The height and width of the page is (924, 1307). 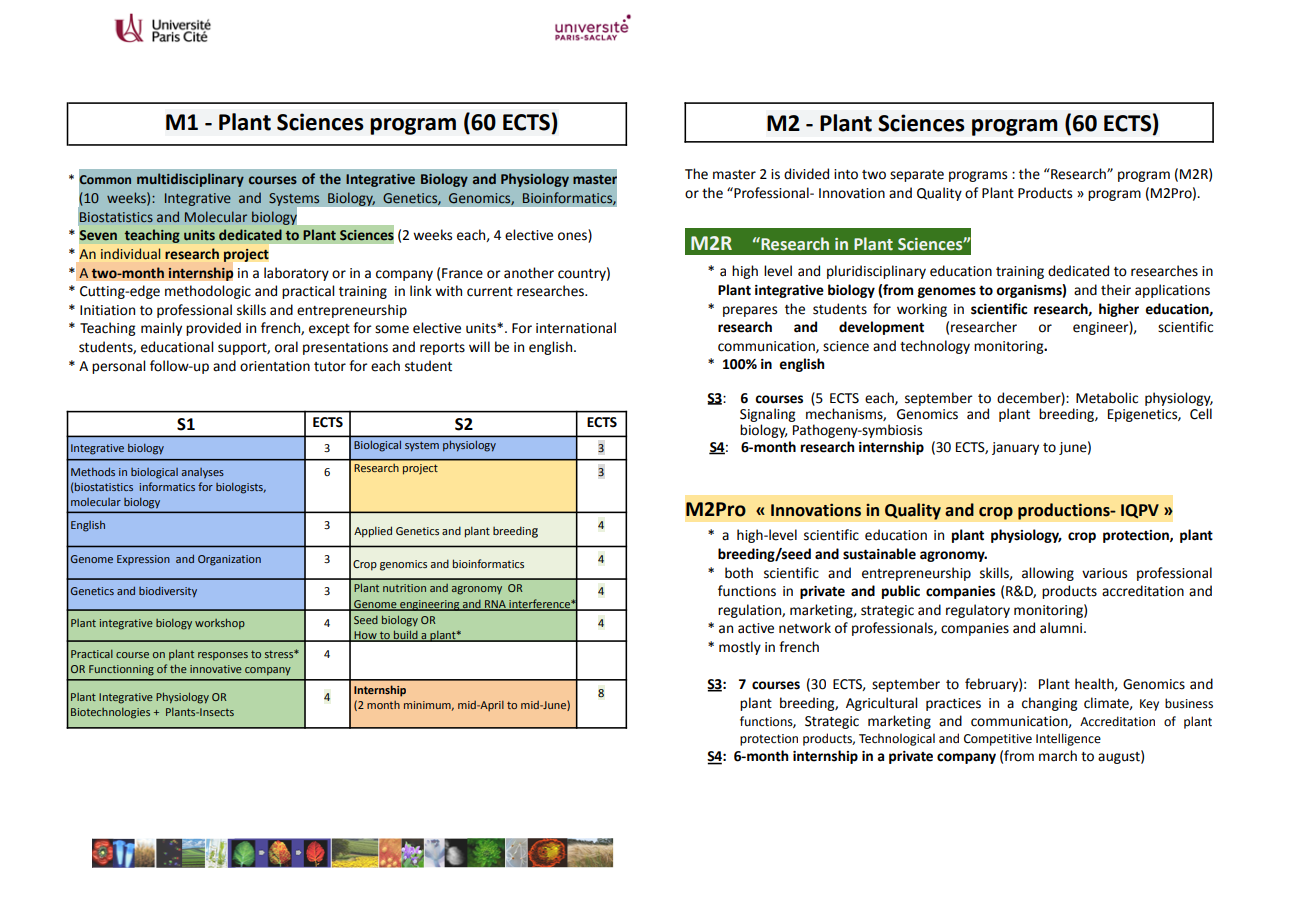 What do you see at coordinates (213, 329) in the page?
I see `provided` at bounding box center [213, 329].
